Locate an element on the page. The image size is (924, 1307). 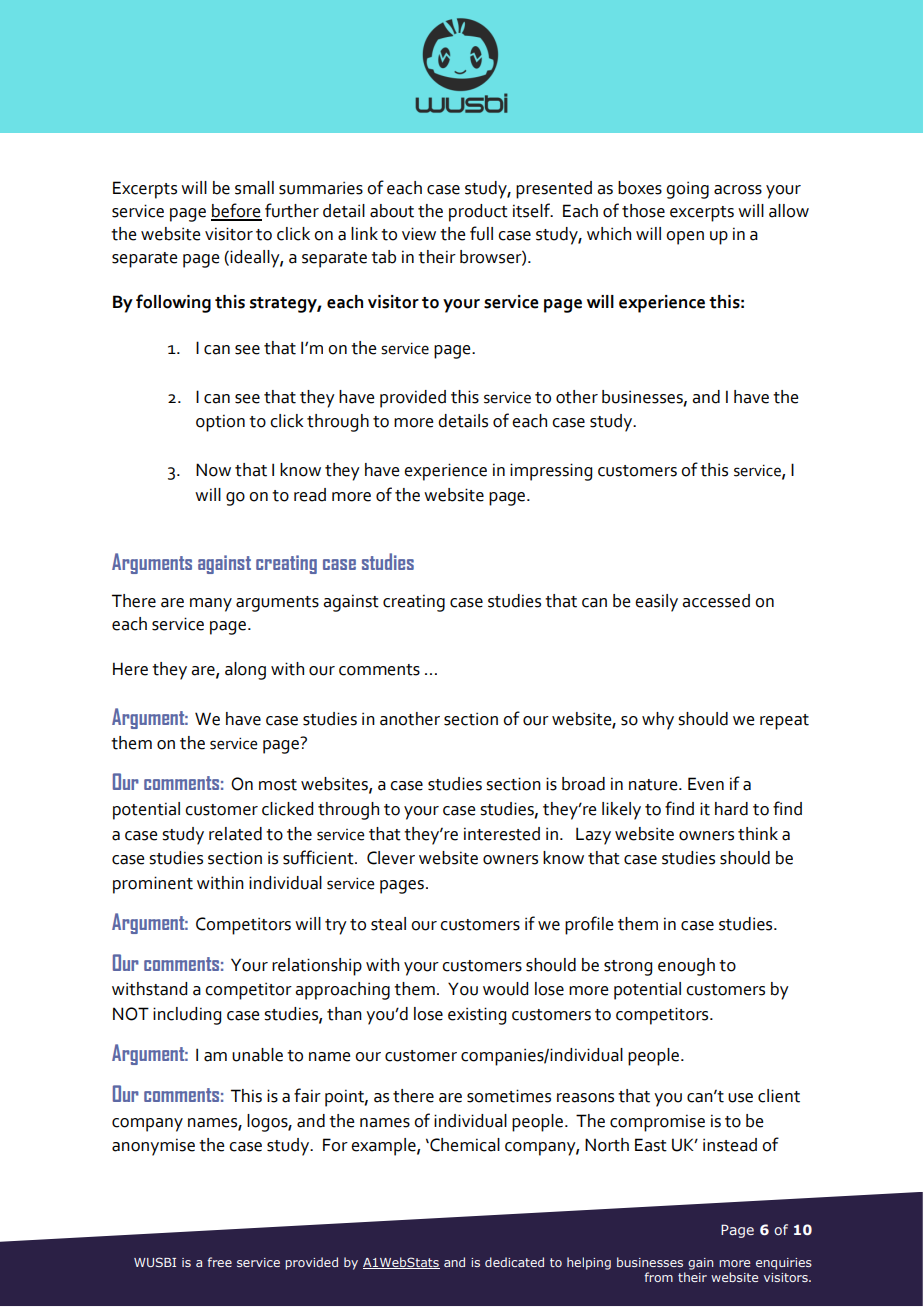
many is located at coordinates (211, 605).
